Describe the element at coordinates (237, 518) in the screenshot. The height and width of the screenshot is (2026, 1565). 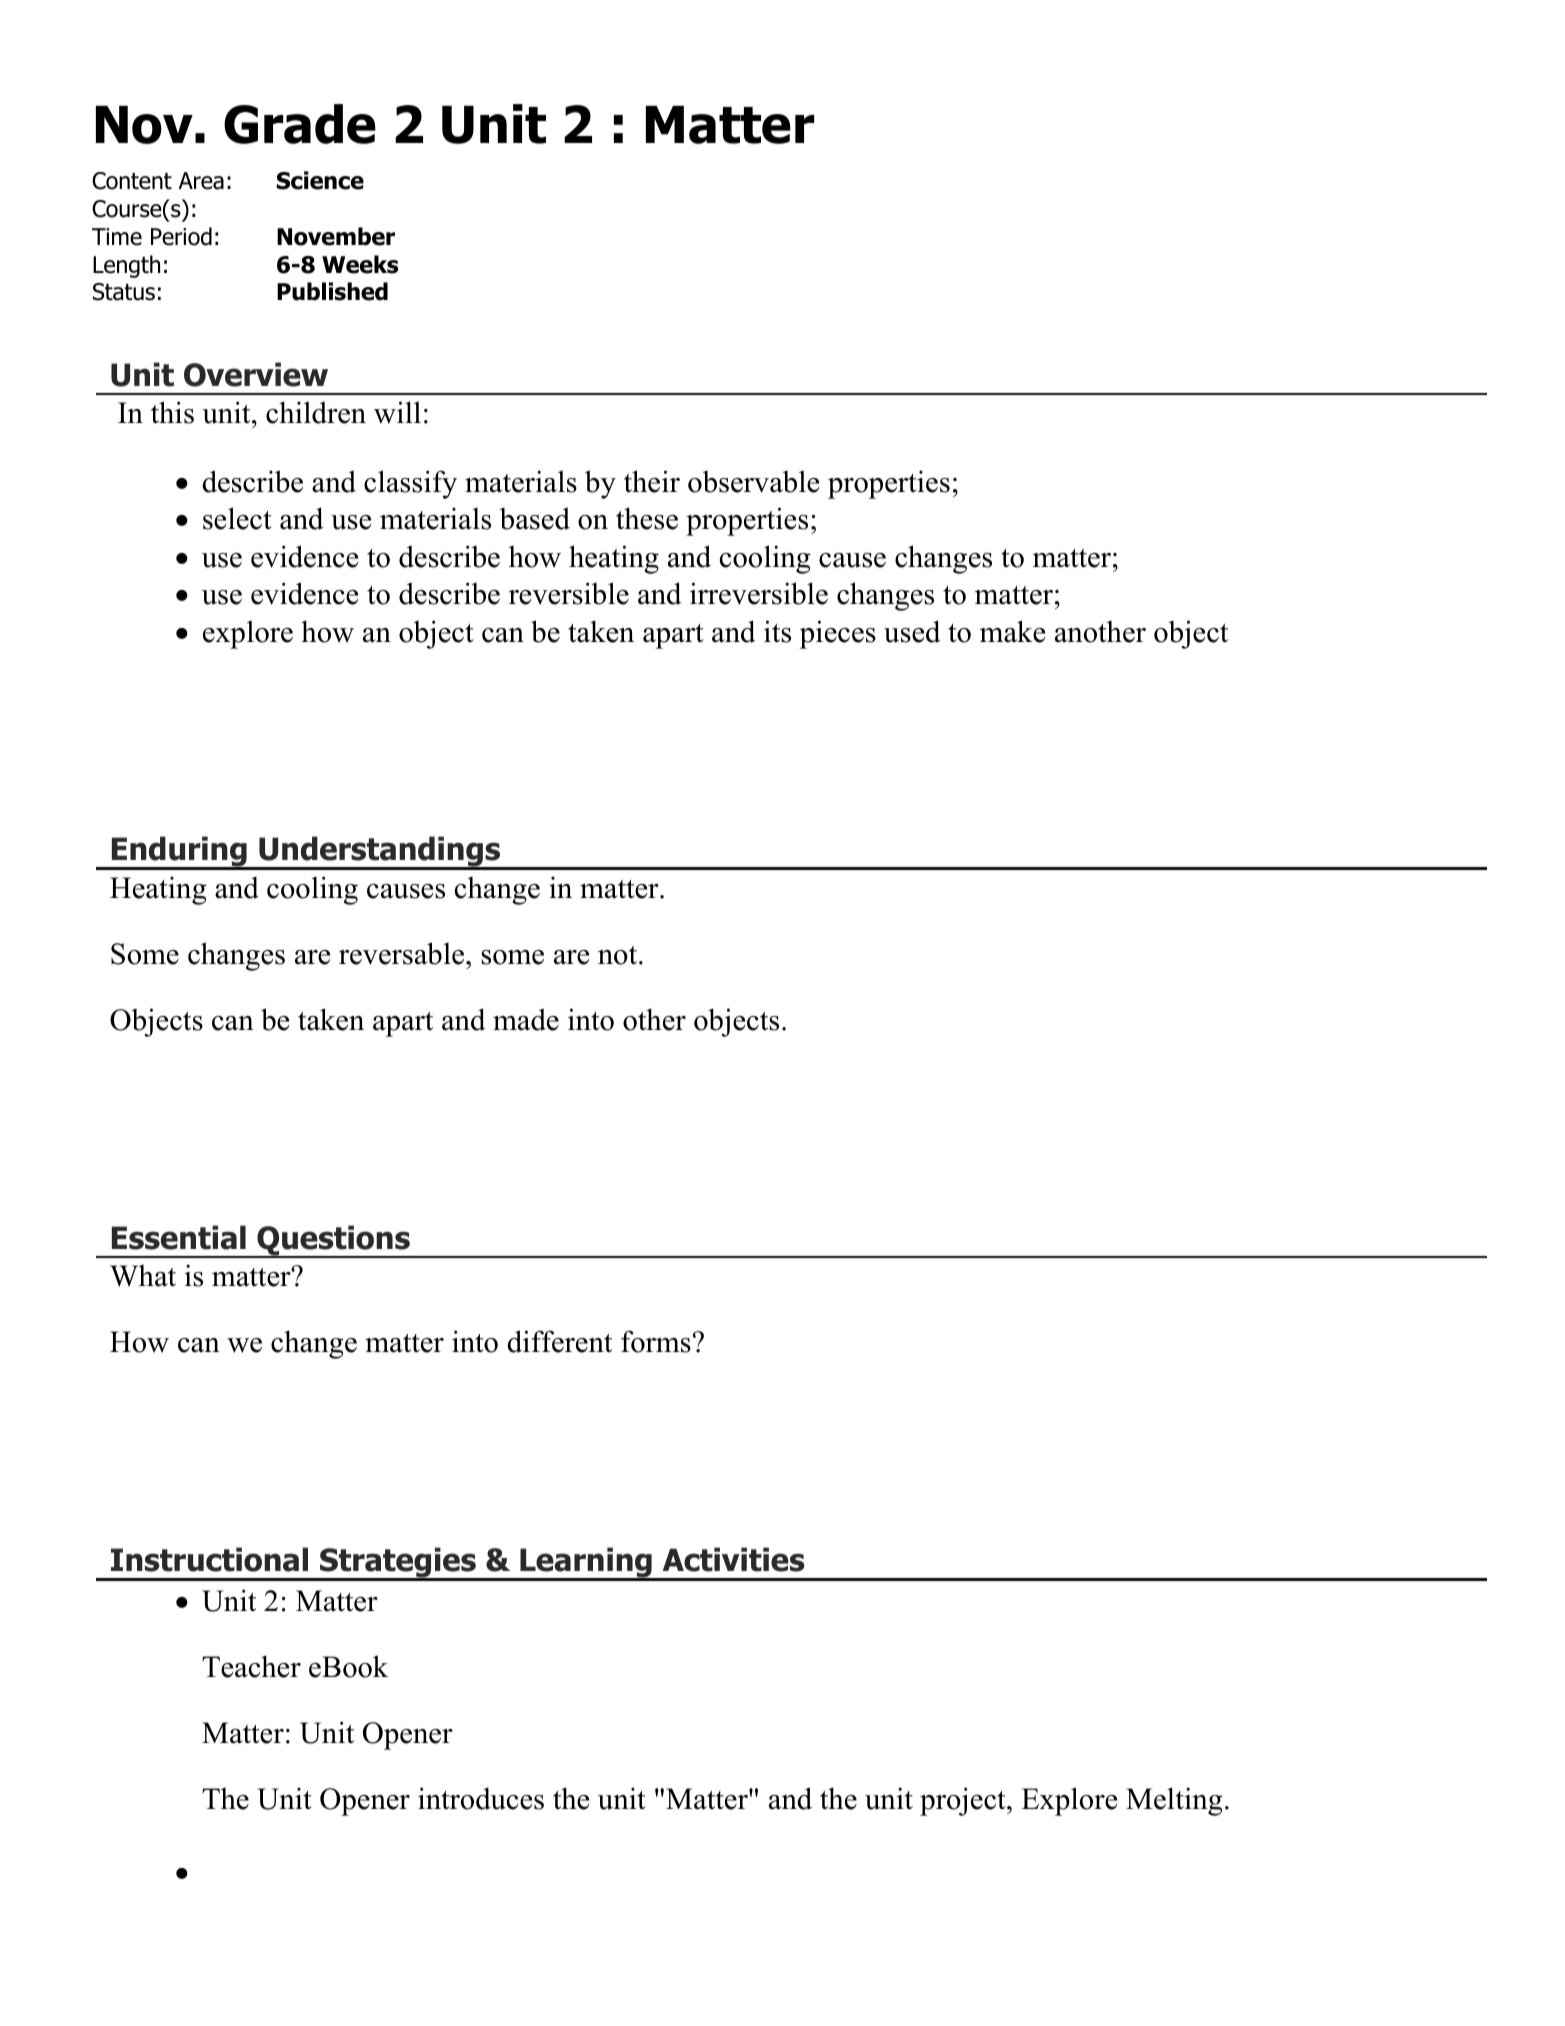
I see `select` at that location.
